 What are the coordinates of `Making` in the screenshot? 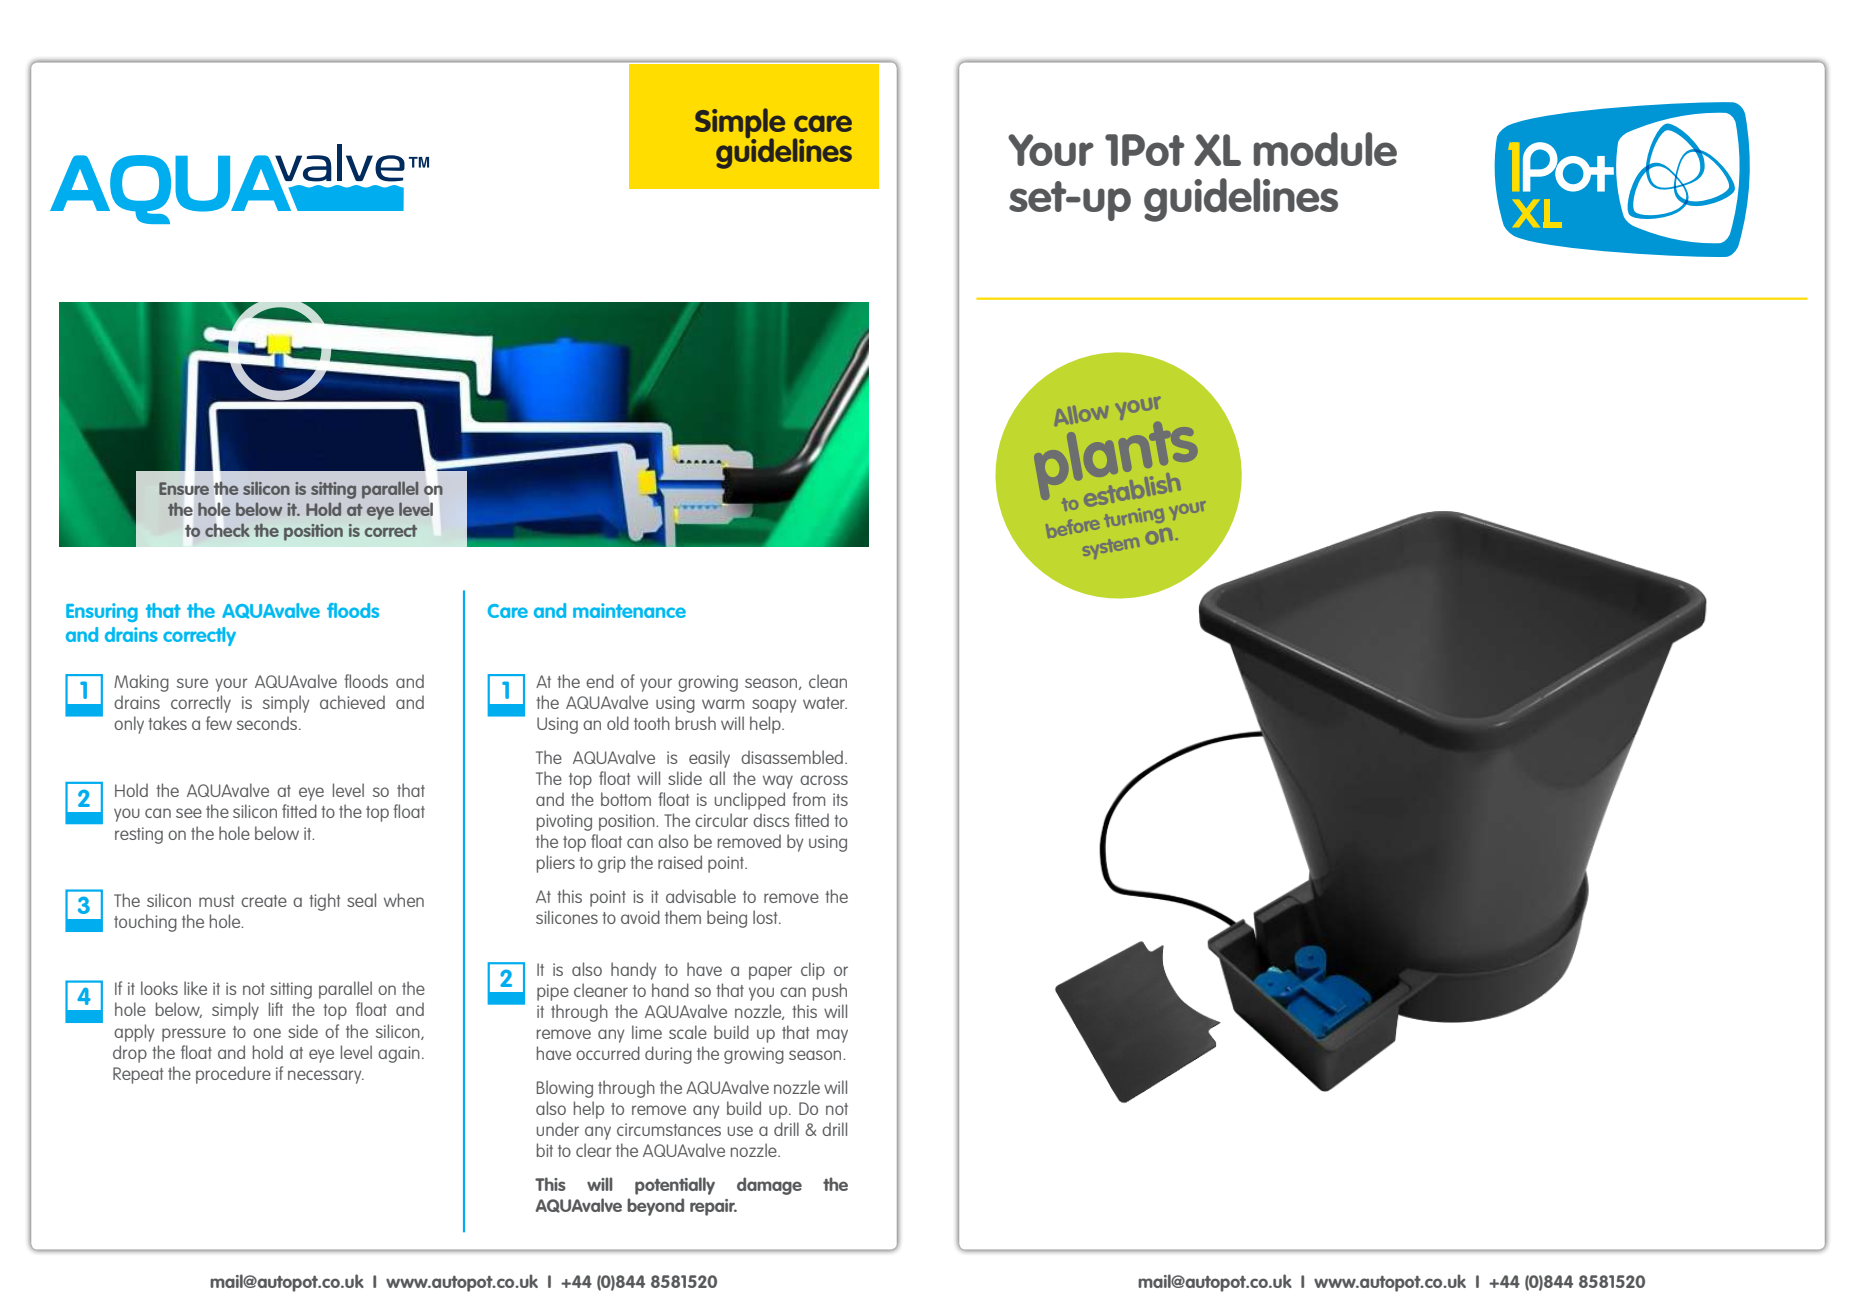 It's located at (141, 683).
